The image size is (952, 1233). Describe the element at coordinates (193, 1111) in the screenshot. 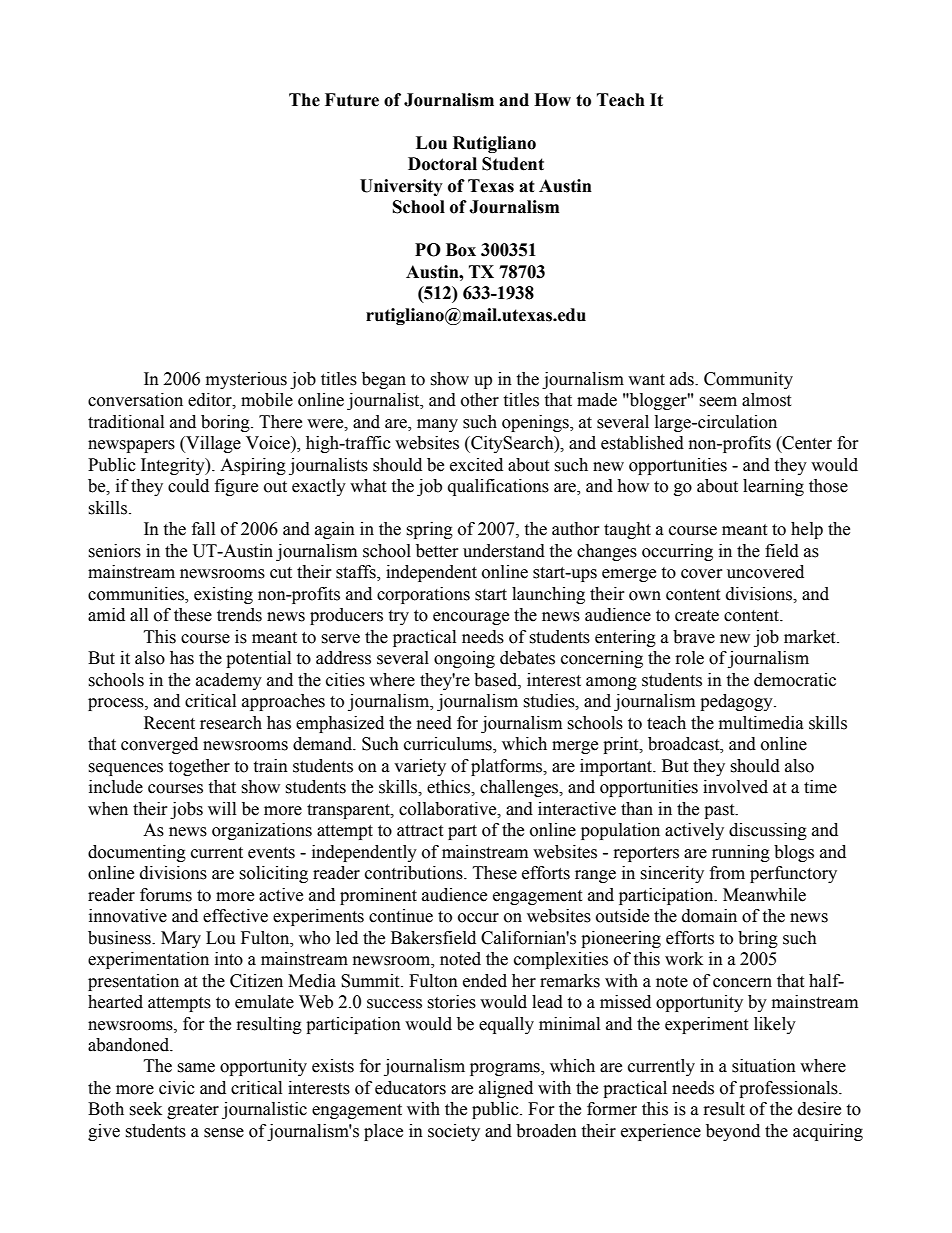

I see `greater` at that location.
